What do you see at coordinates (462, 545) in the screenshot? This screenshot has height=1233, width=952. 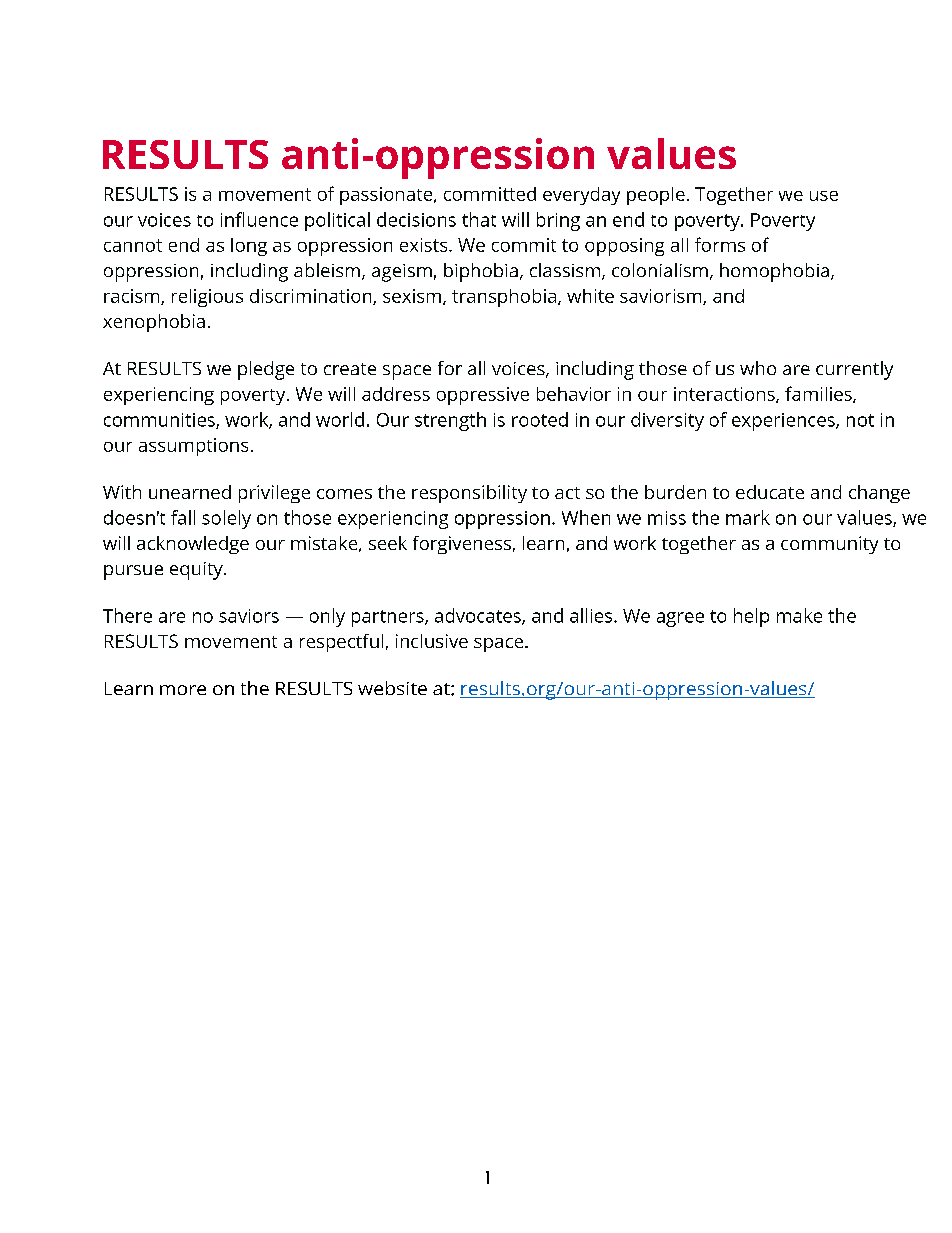 I see `forgiveness` at bounding box center [462, 545].
